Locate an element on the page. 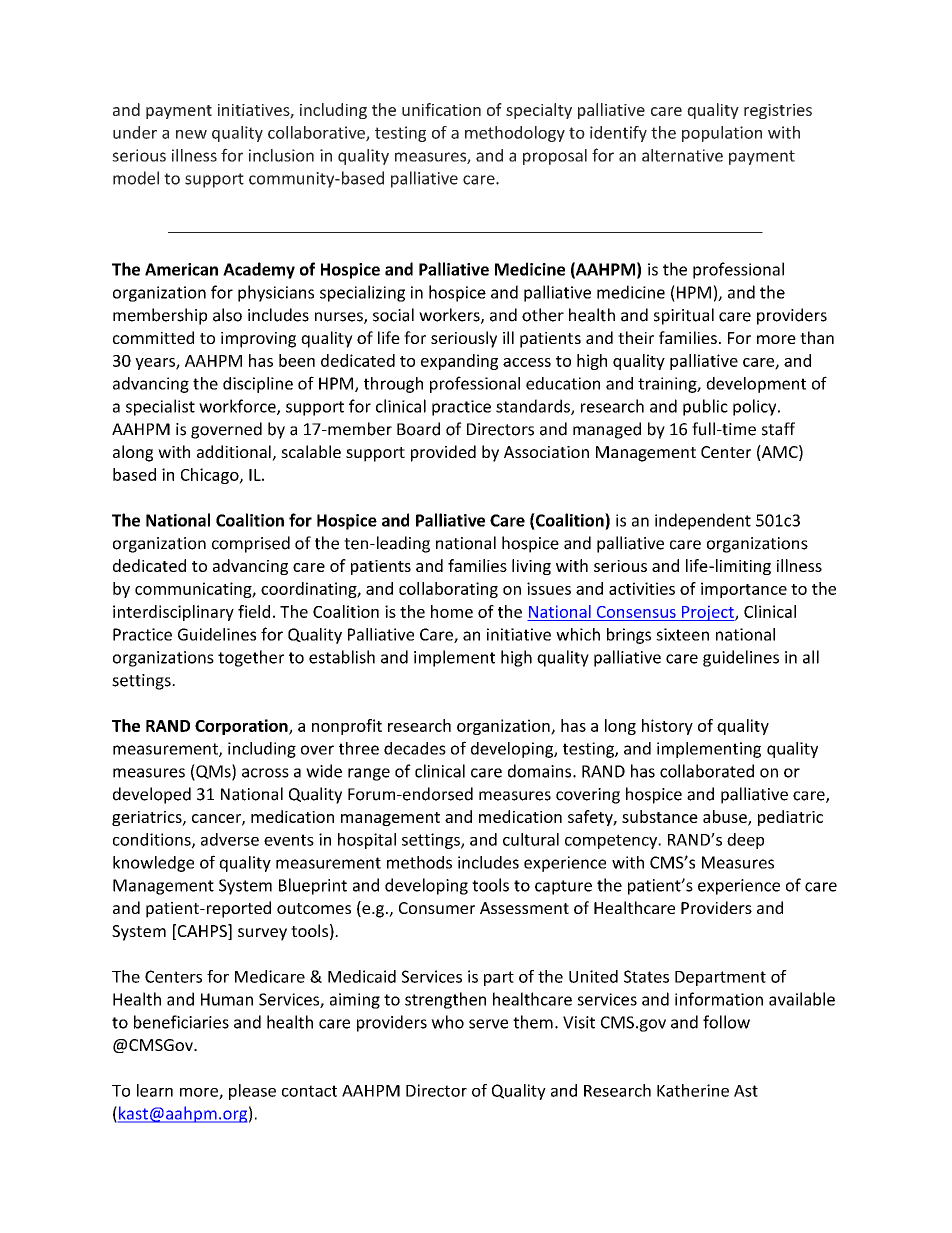 The image size is (952, 1233). importance is located at coordinates (744, 590).
